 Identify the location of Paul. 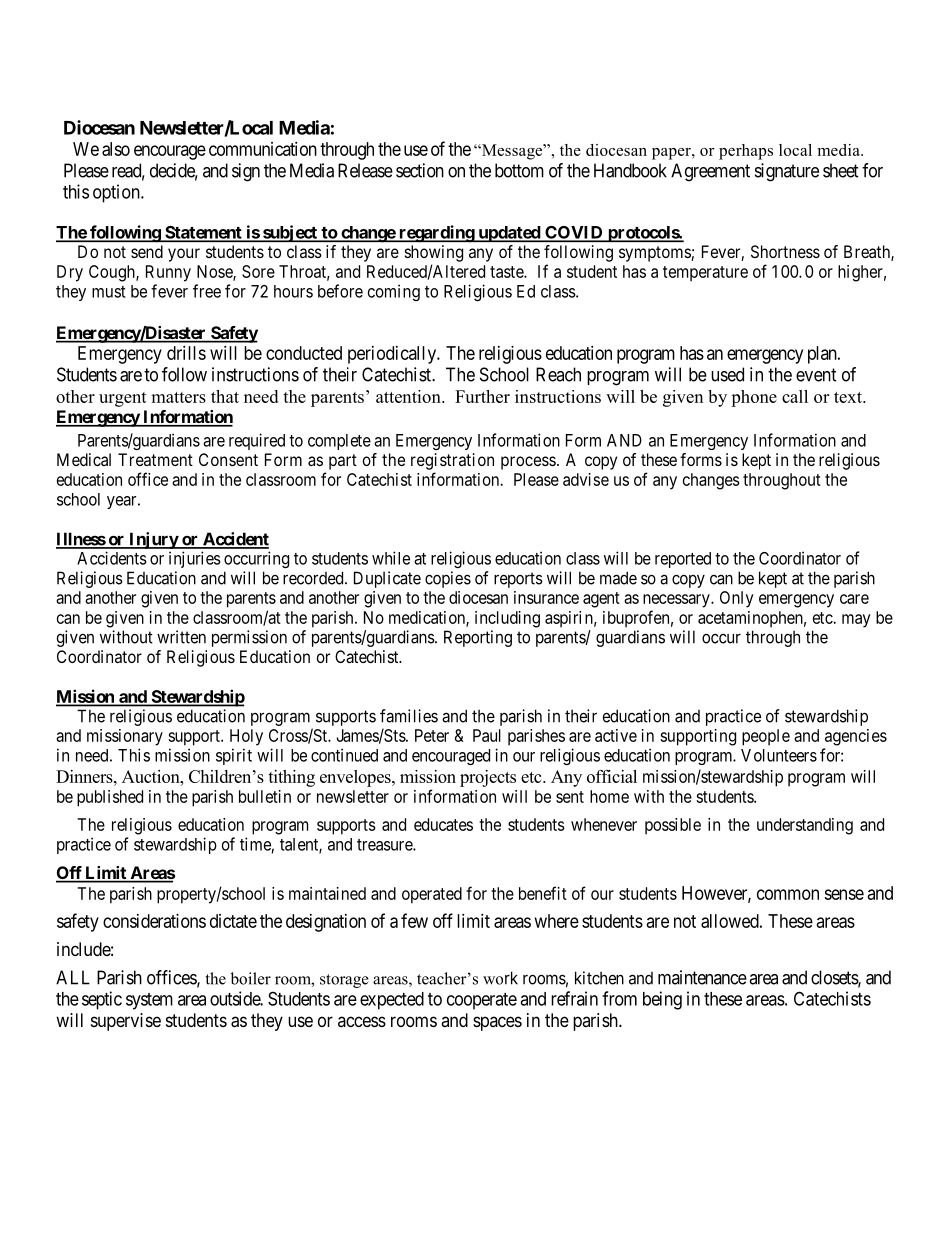
(487, 735).
